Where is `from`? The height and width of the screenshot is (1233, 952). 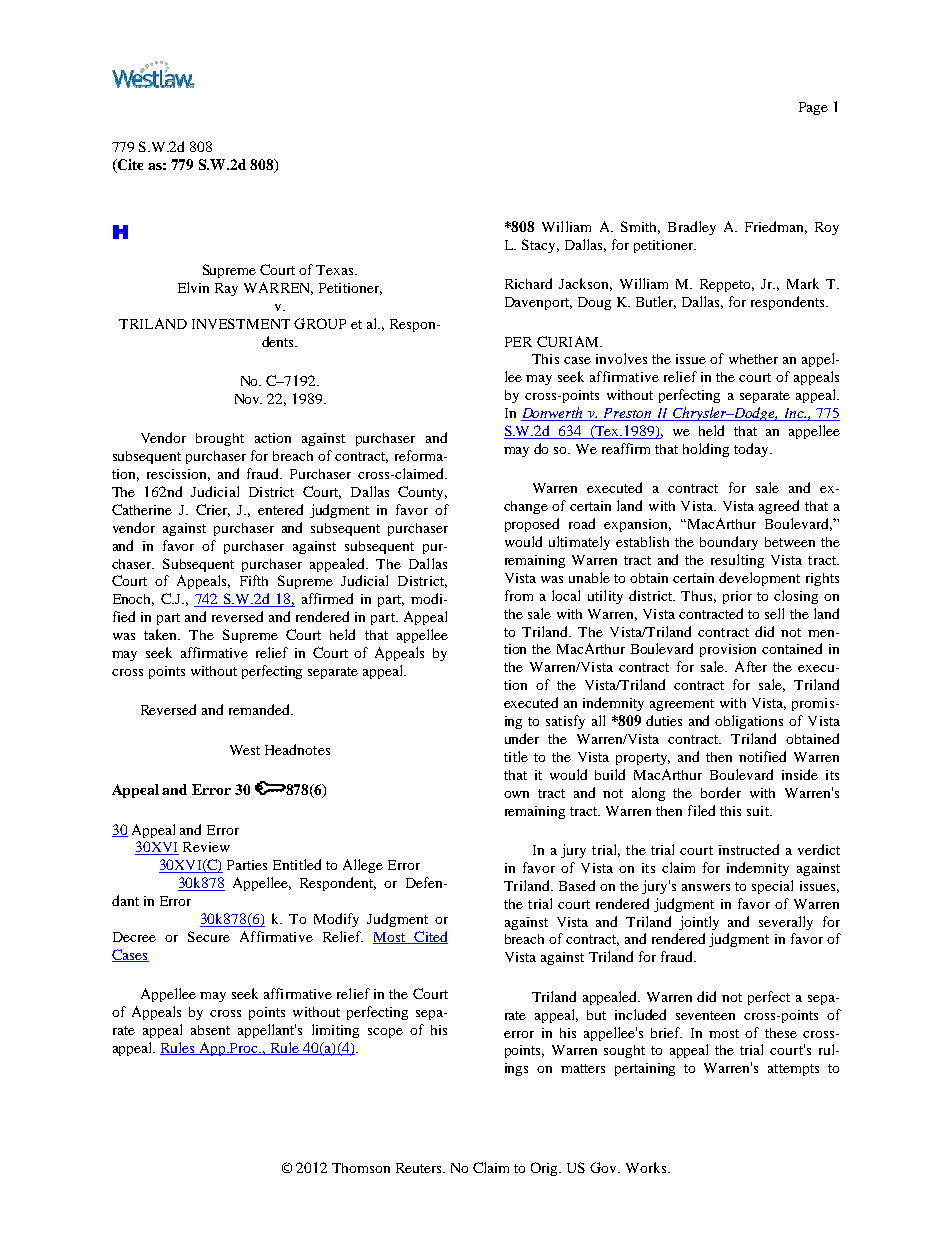
from is located at coordinates (519, 595).
